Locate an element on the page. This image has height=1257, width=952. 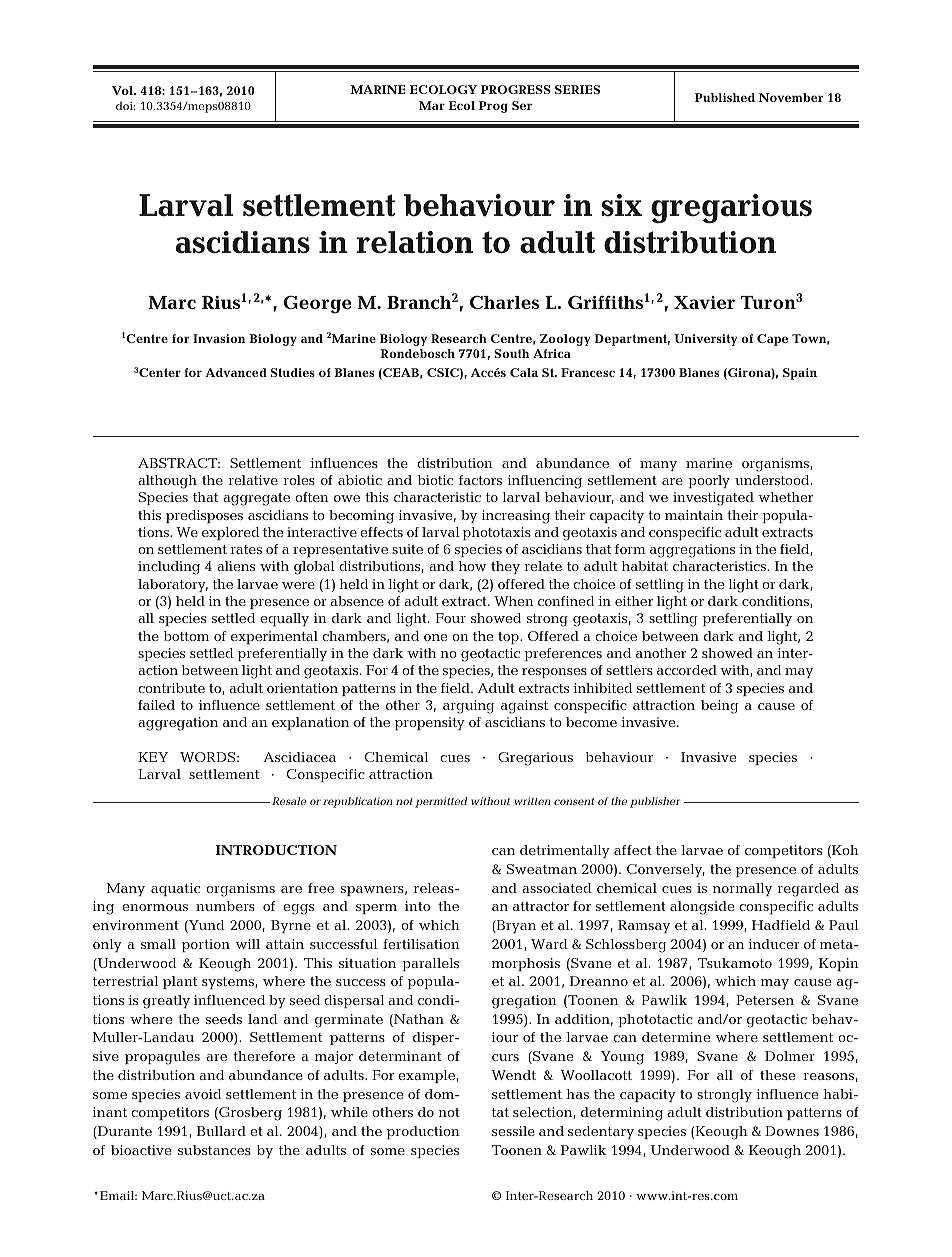
Published is located at coordinates (725, 97).
